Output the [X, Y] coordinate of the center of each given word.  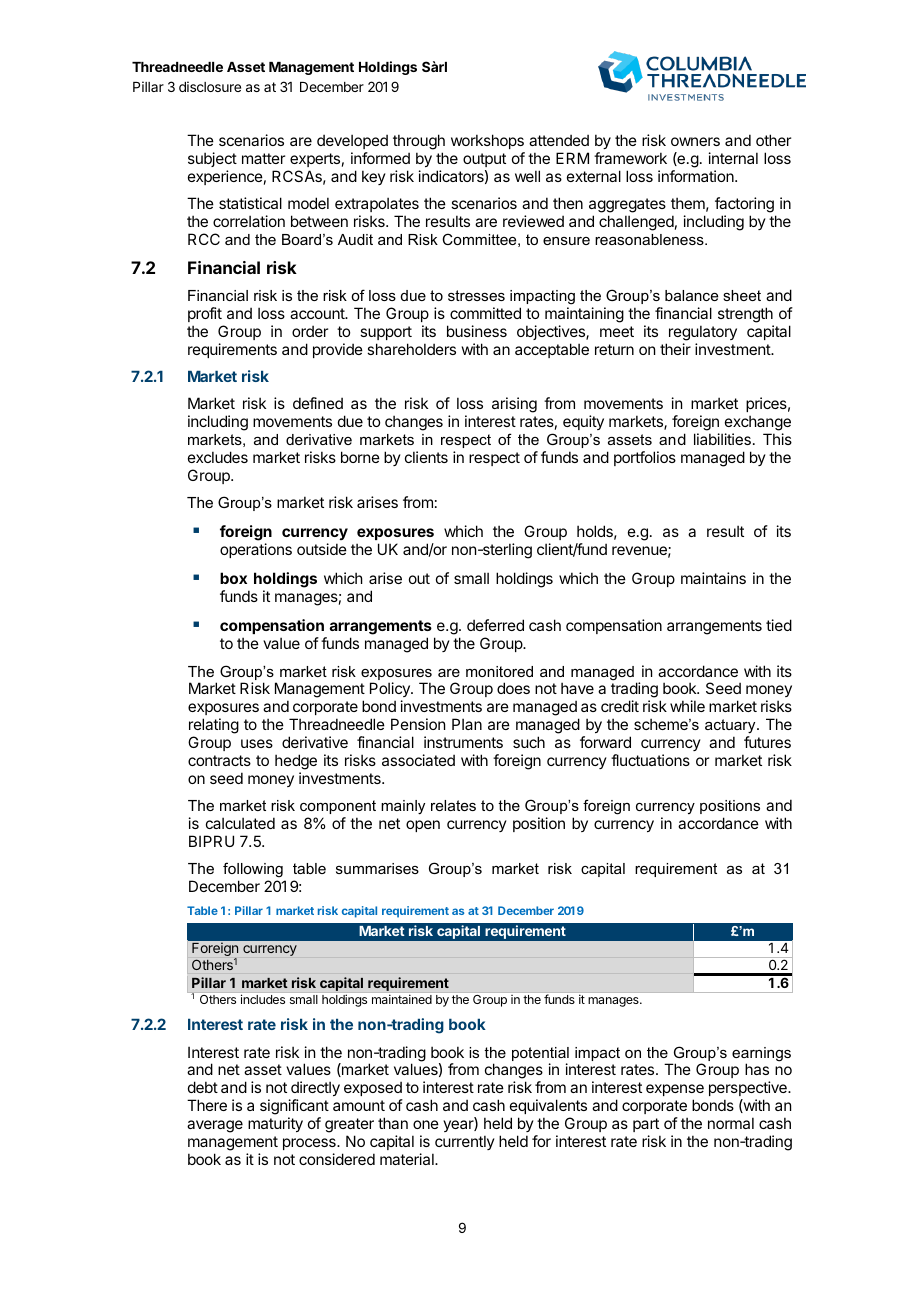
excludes [218, 457]
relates [453, 805]
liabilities [722, 439]
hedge [296, 762]
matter [263, 158]
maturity [275, 1124]
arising [514, 405]
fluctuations [650, 760]
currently [465, 1142]
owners [695, 141]
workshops [487, 141]
